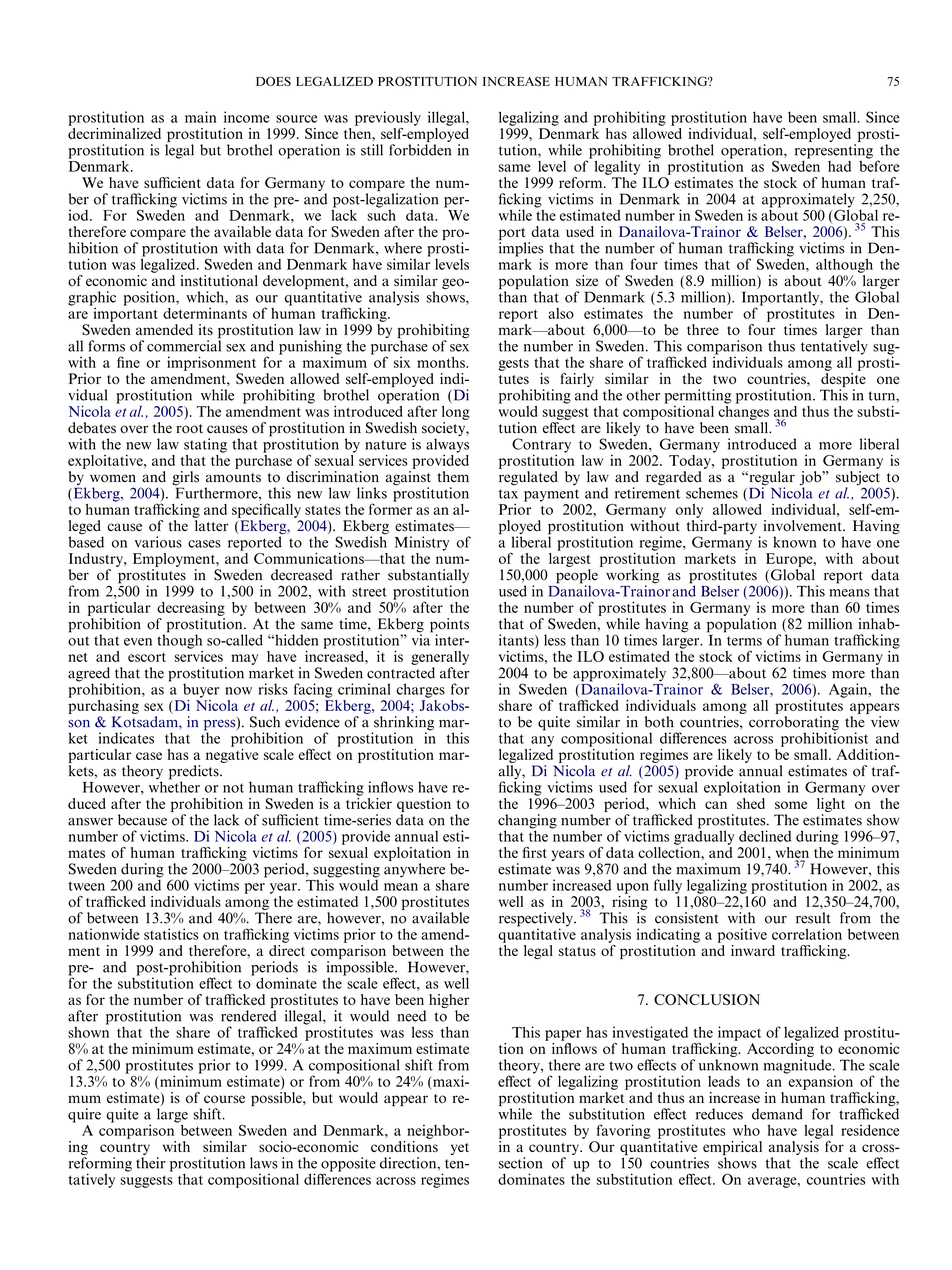 Image resolution: width=952 pixels, height=1270 pixels. What do you see at coordinates (460, 1149) in the image?
I see `yet` at bounding box center [460, 1149].
